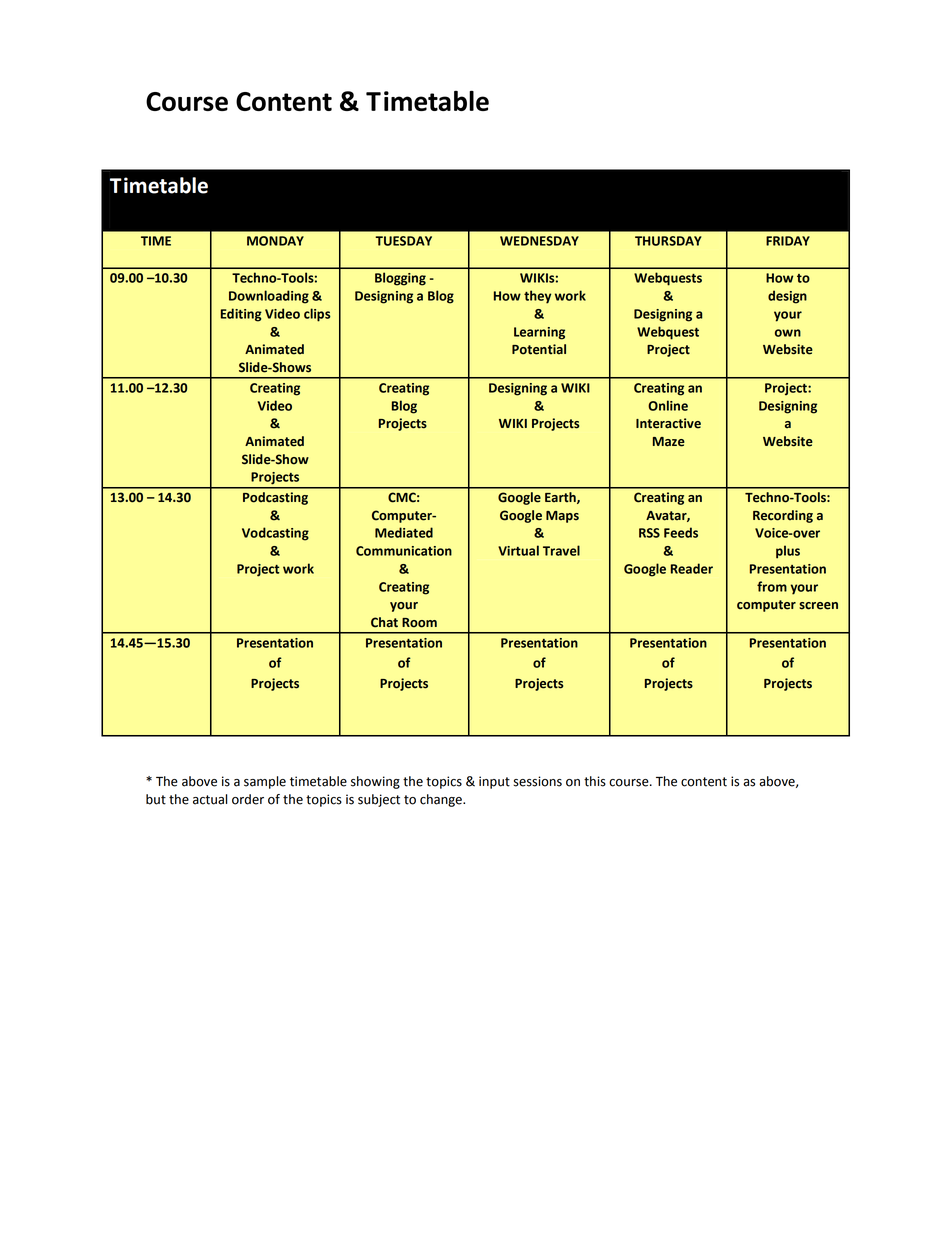 The image size is (952, 1233). Describe the element at coordinates (275, 241) in the screenshot. I see `MONDAY` at that location.
